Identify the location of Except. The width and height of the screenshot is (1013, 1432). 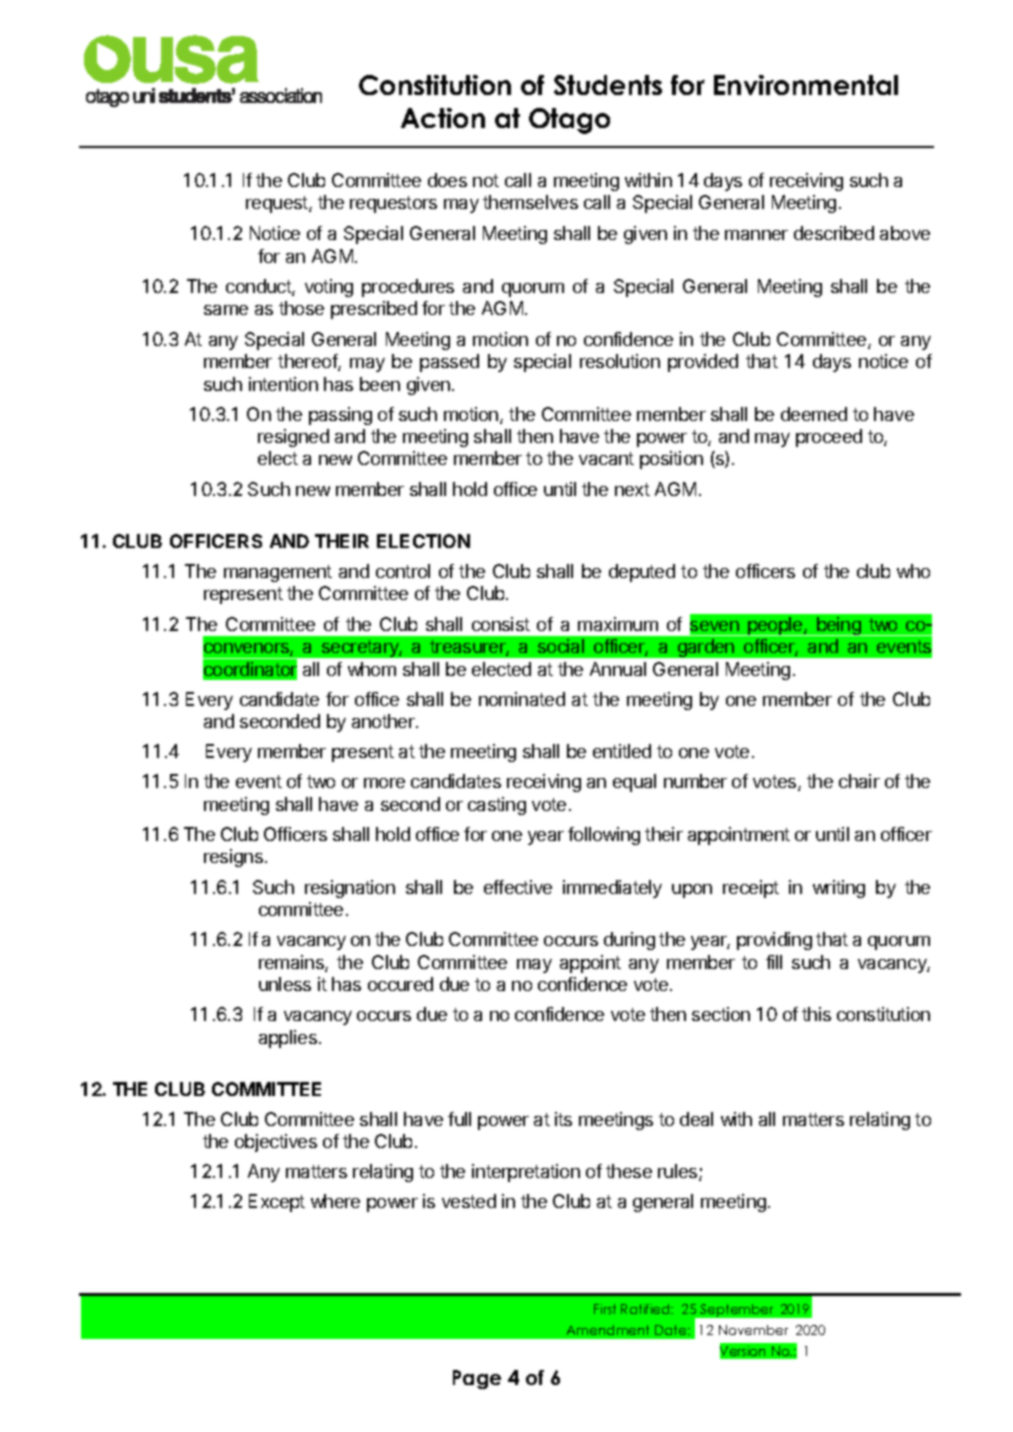
(277, 1203).
